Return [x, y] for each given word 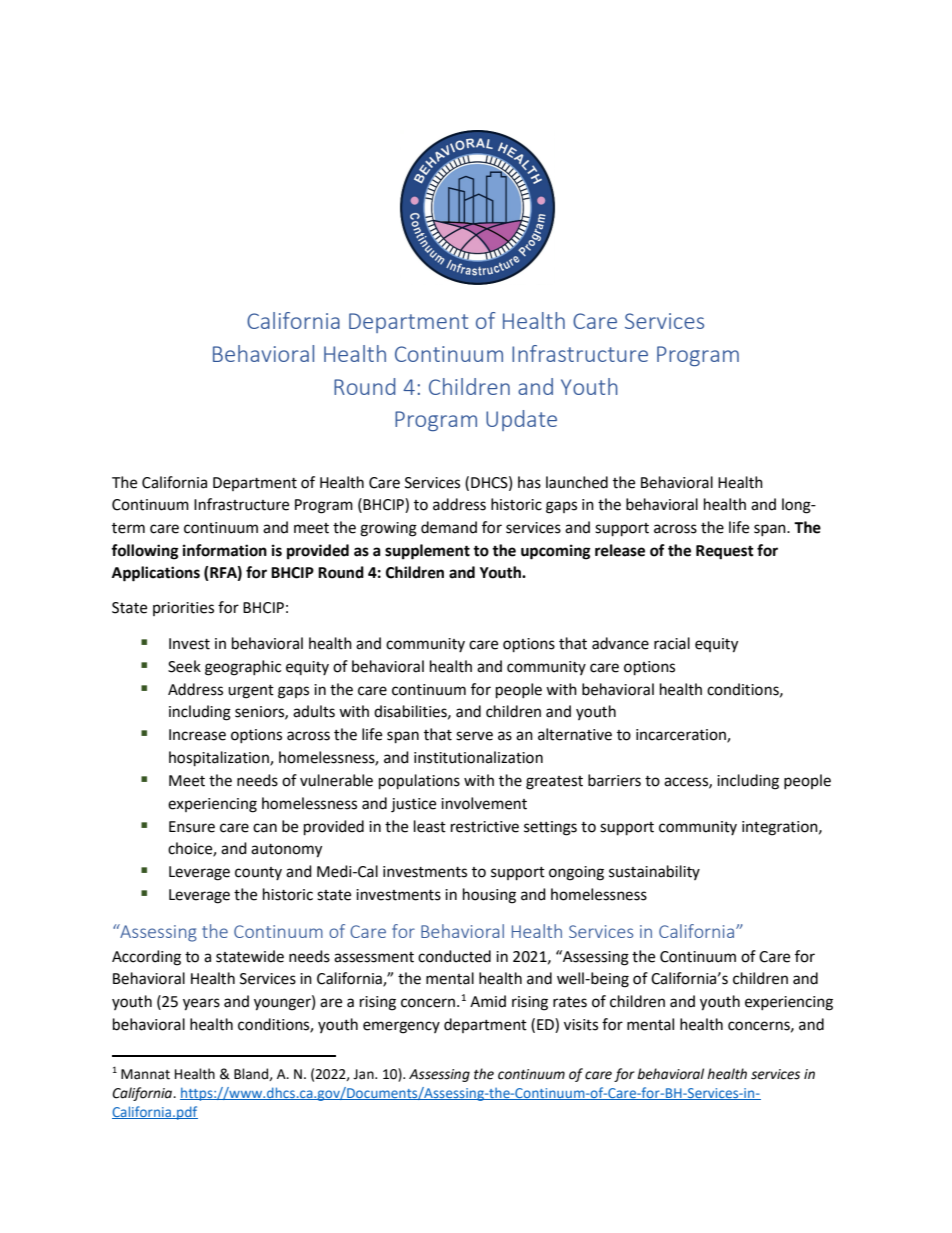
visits [581, 1025]
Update [521, 420]
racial [672, 643]
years [201, 1004]
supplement [427, 552]
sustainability [654, 872]
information [225, 550]
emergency [401, 1027]
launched [577, 482]
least [430, 826]
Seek [184, 666]
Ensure [192, 827]
